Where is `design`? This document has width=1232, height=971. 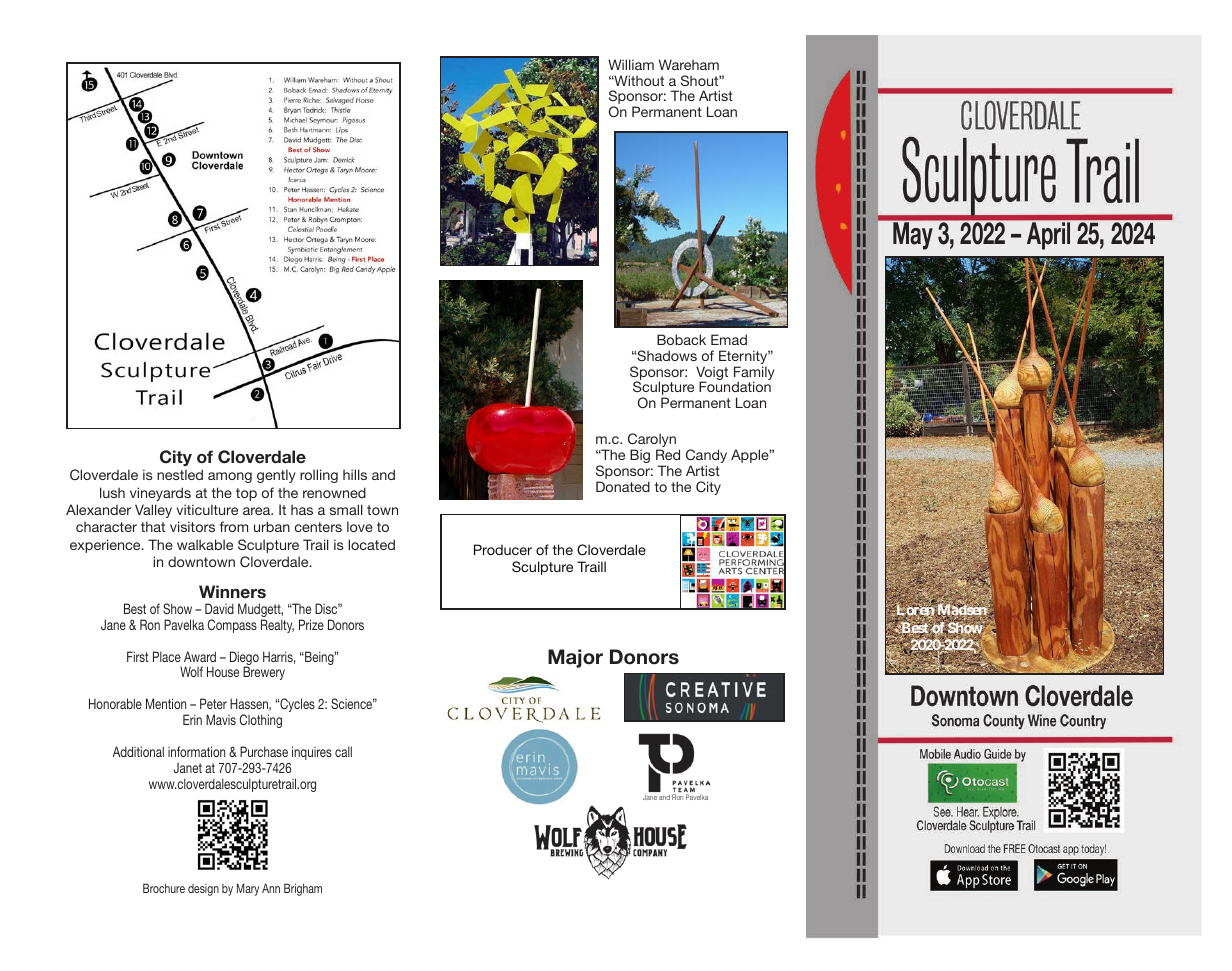
design is located at coordinates (203, 890).
